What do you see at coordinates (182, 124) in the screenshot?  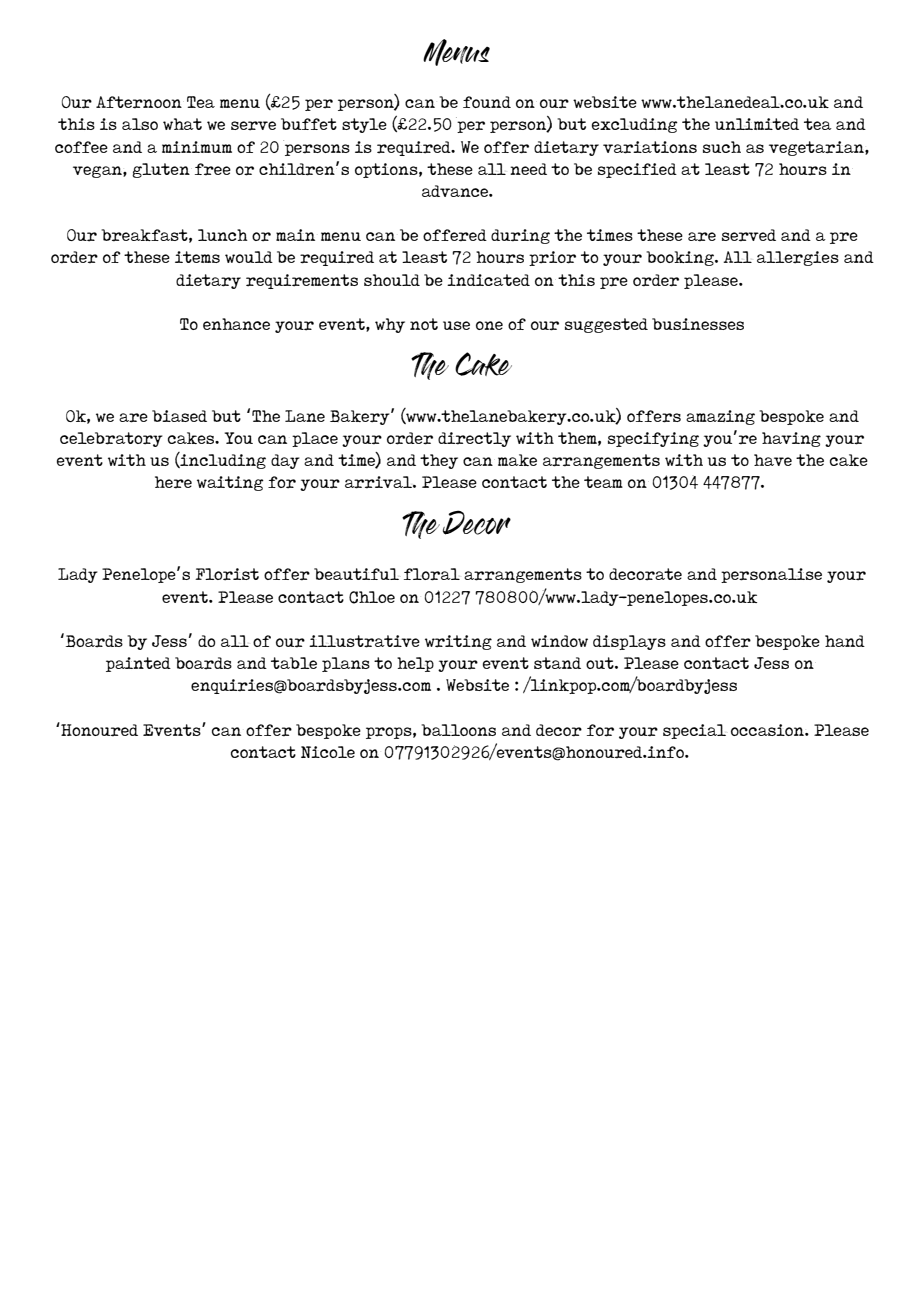 I see `what` at bounding box center [182, 124].
